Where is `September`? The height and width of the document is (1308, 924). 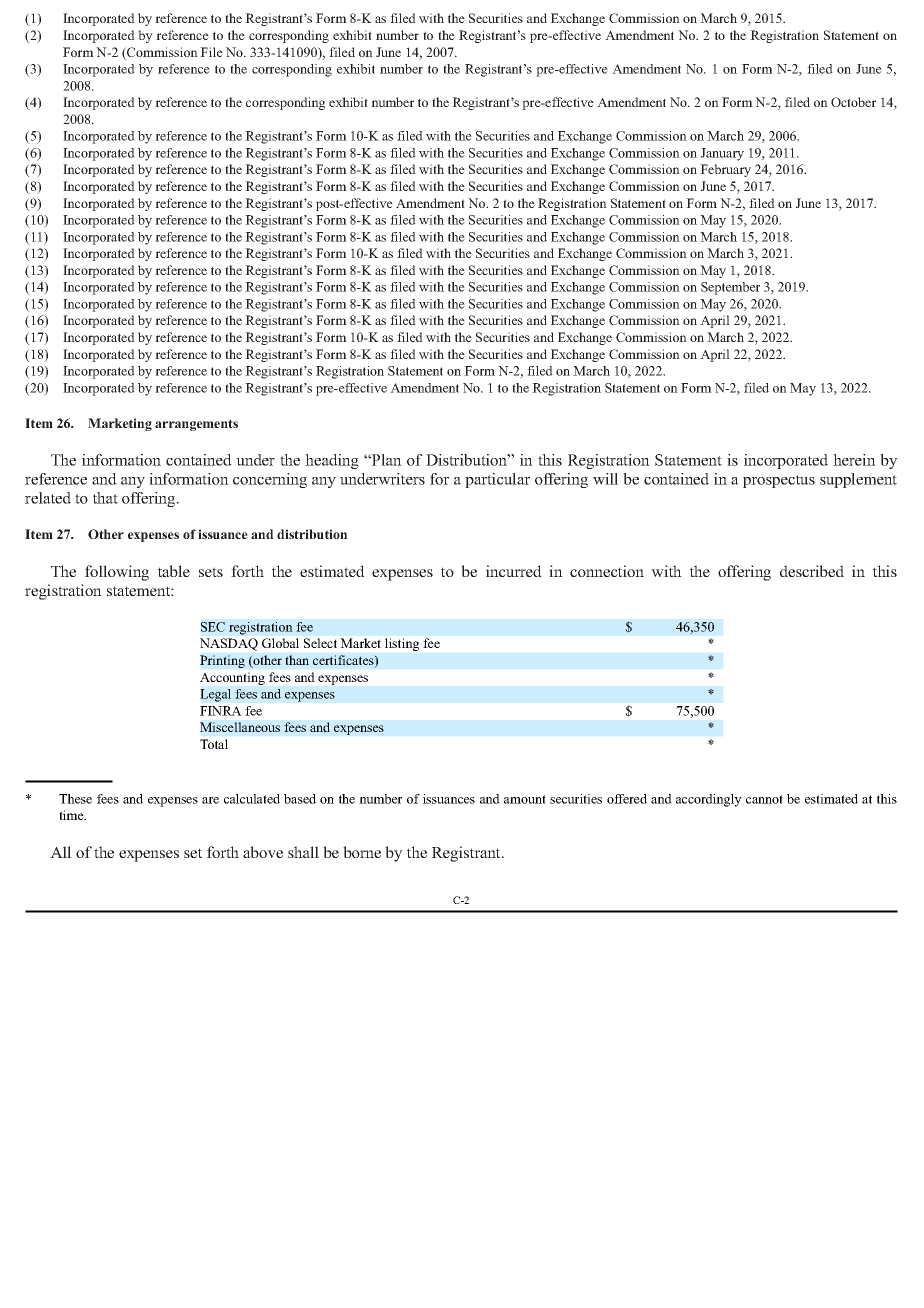
September is located at coordinates (730, 288).
